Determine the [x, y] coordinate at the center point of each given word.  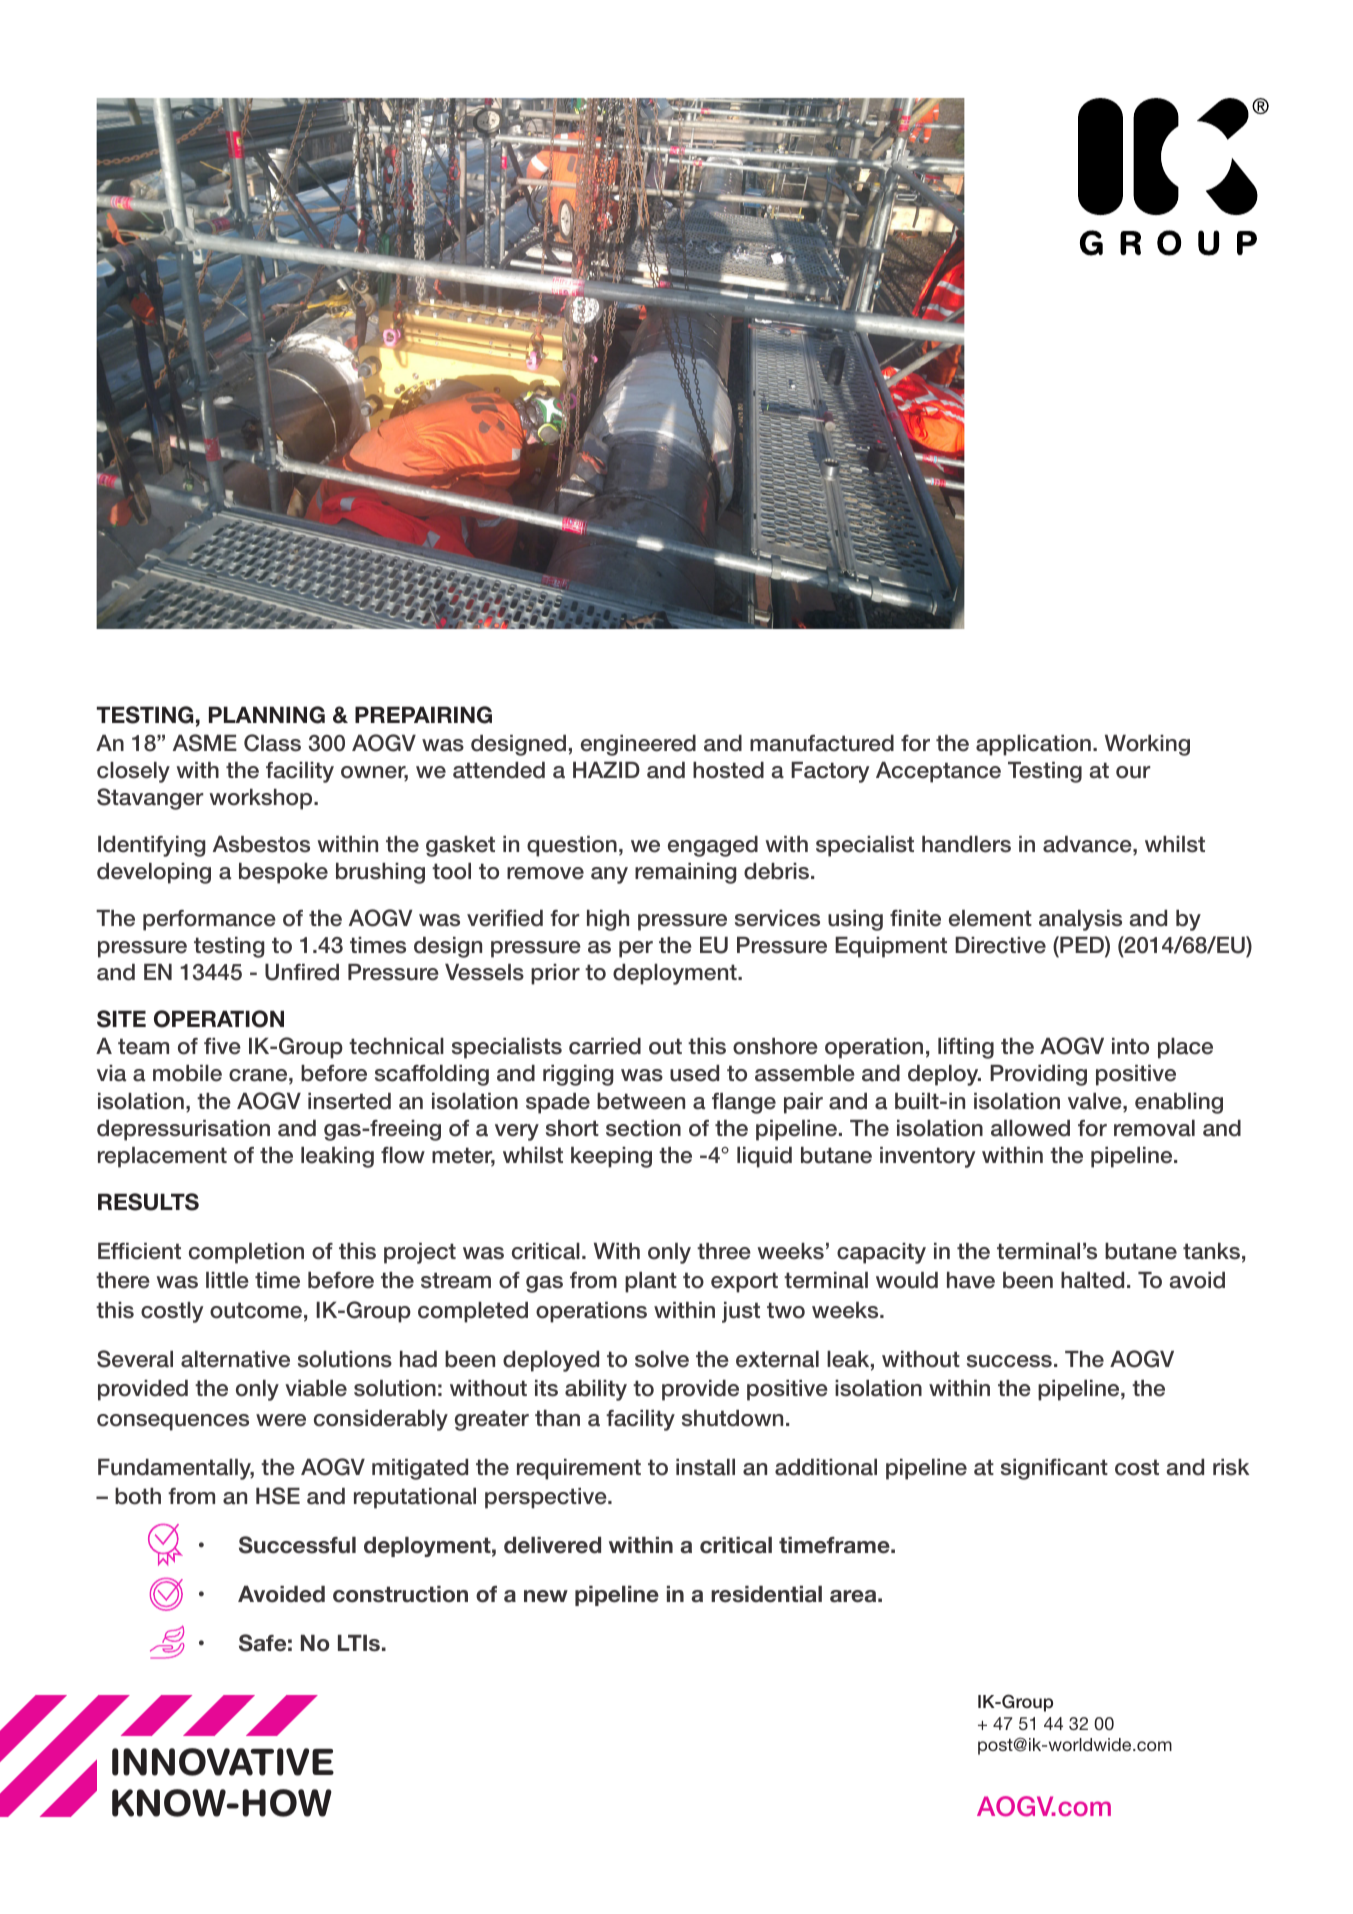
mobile [187, 1073]
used [694, 1073]
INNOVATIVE [223, 1762]
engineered [638, 745]
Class [272, 743]
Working [1147, 745]
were [281, 1420]
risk [1231, 1467]
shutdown [732, 1418]
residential [766, 1594]
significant [1054, 1469]
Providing [1038, 1075]
